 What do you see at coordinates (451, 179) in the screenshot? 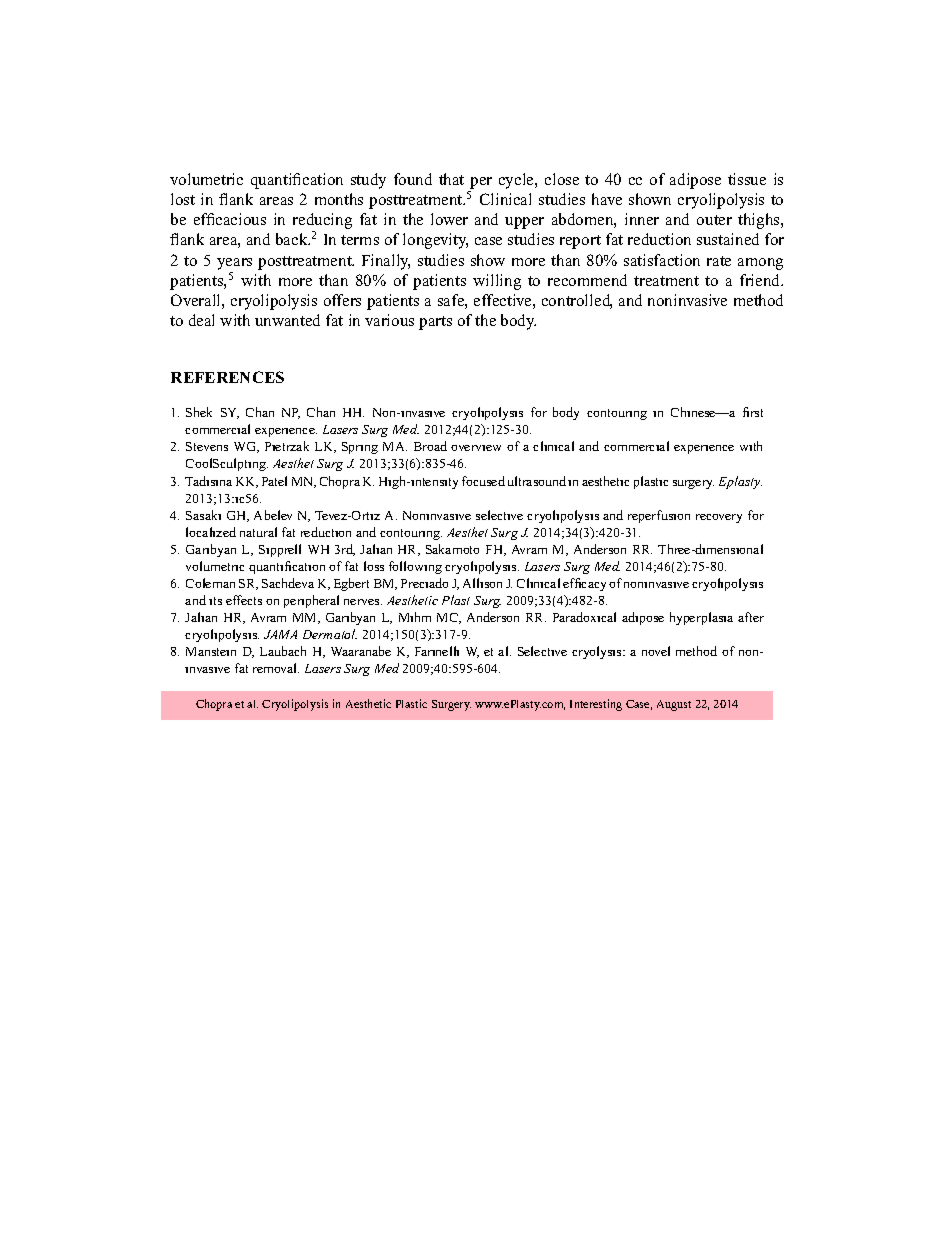
I see `that` at bounding box center [451, 179].
